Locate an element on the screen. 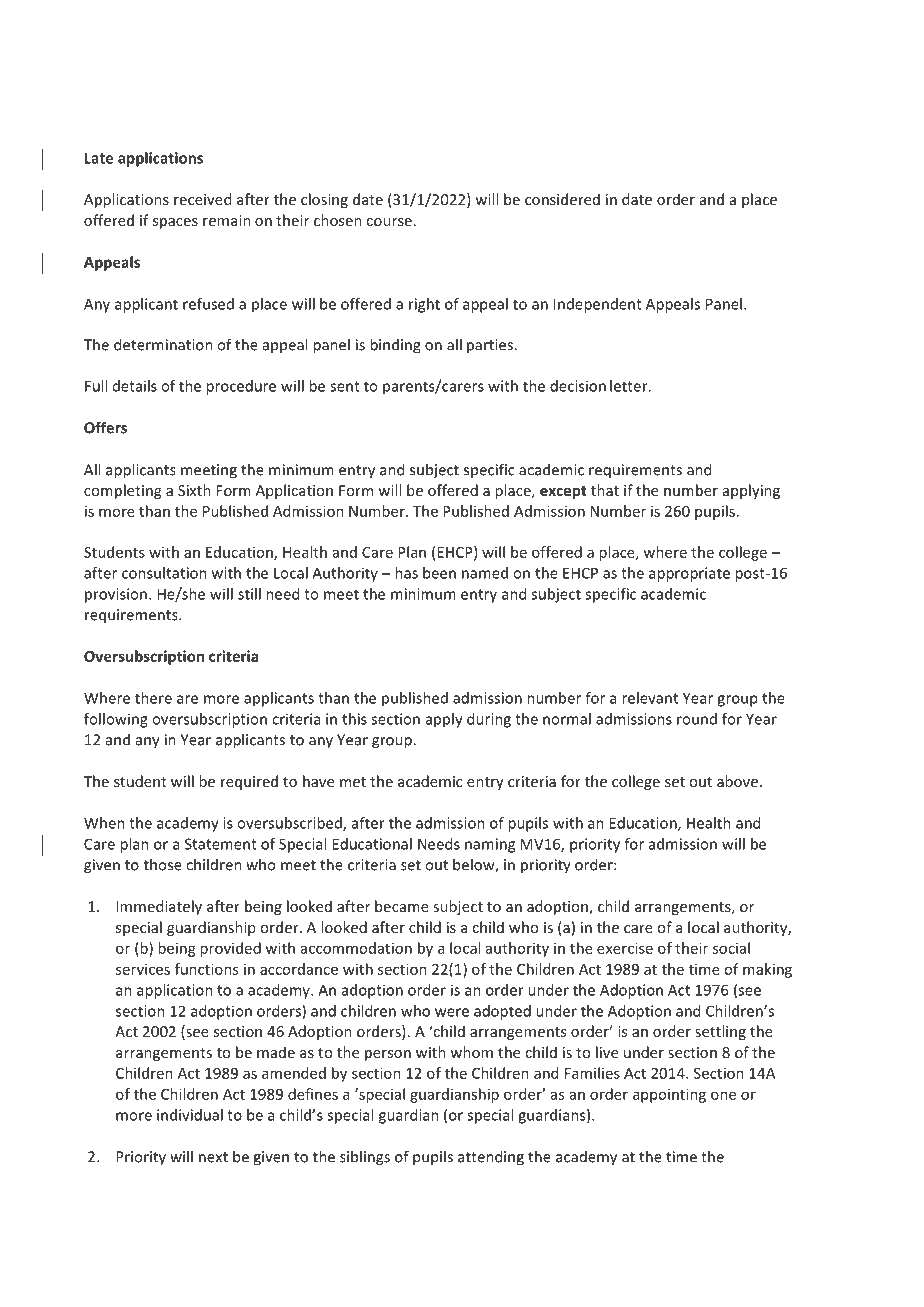 Image resolution: width=924 pixels, height=1307 pixels. course is located at coordinates (389, 222).
